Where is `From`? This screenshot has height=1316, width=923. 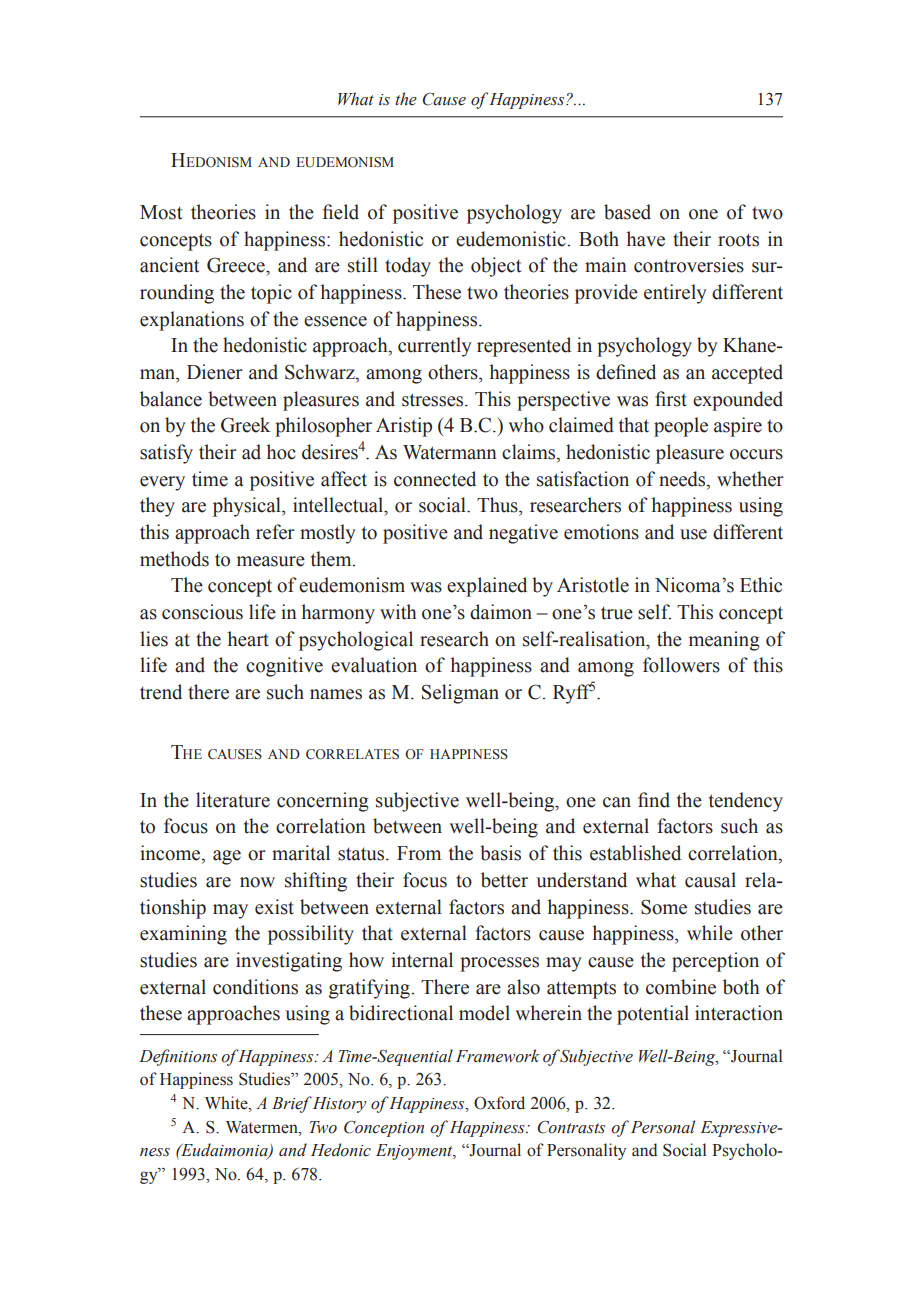 From is located at coordinates (419, 853).
